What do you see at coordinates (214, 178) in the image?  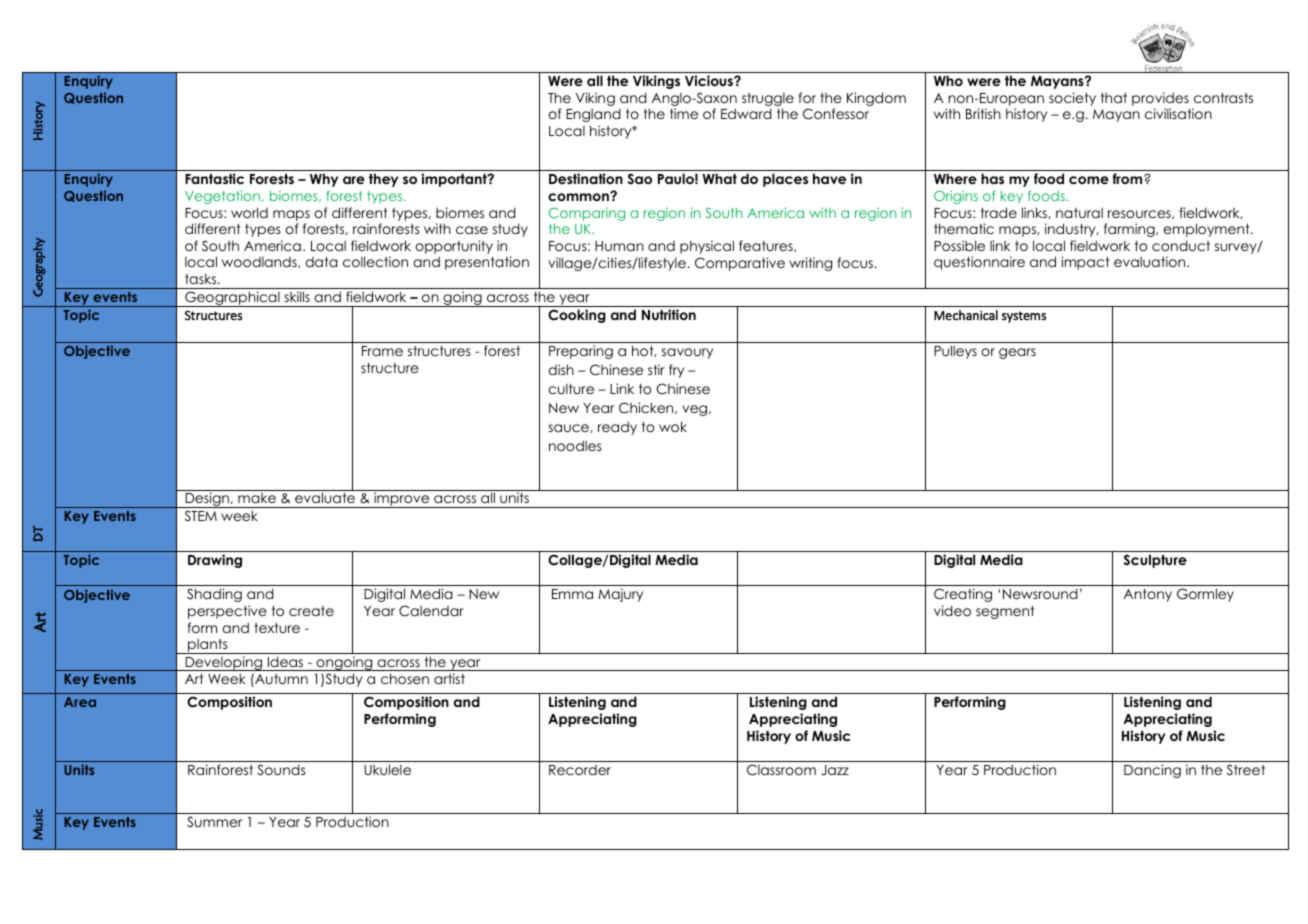 I see `Fantastic` at bounding box center [214, 178].
